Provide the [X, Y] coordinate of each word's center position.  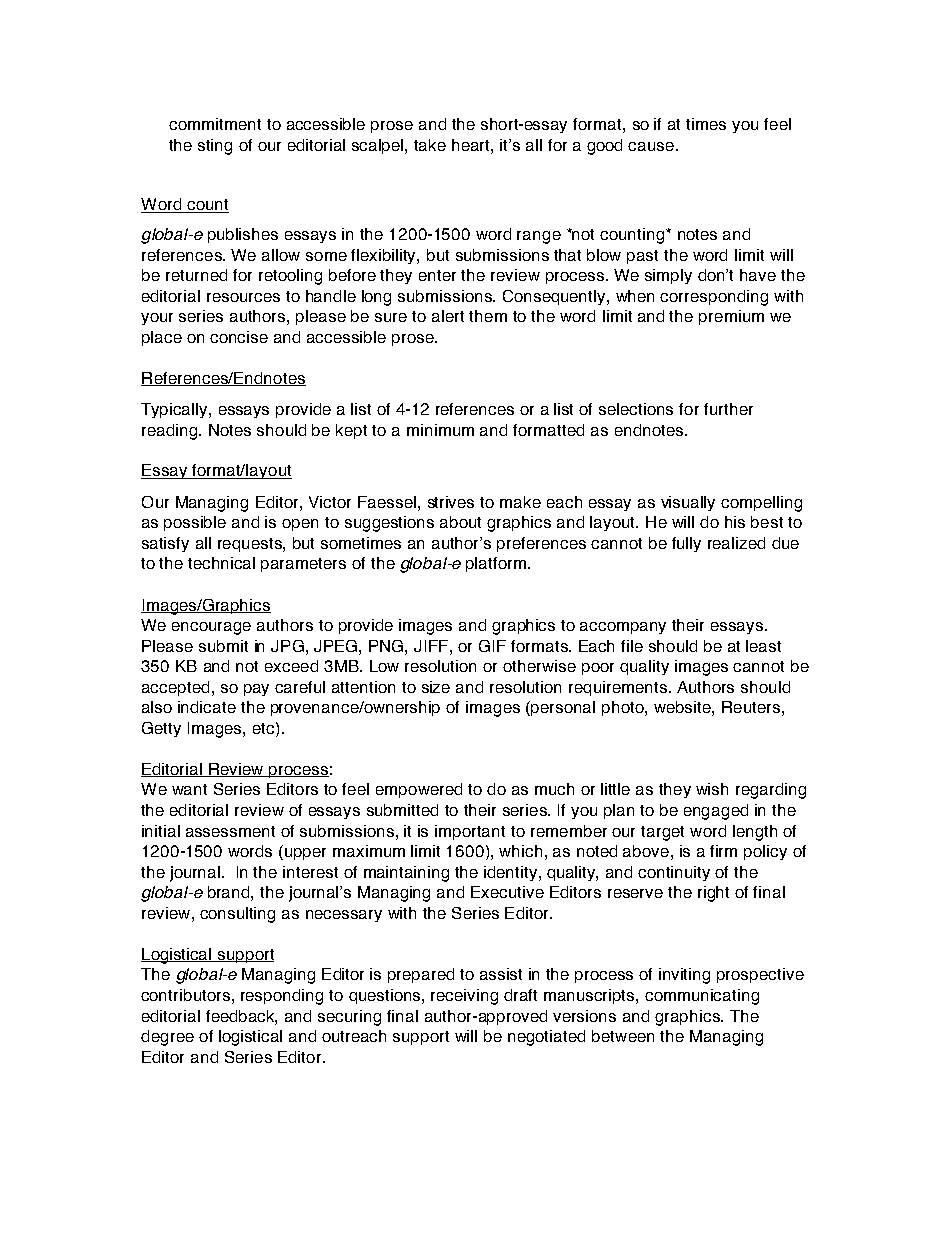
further [728, 409]
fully [686, 544]
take [430, 145]
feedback [241, 1017]
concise [239, 337]
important [470, 832]
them [488, 316]
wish [712, 789]
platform [496, 564]
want [189, 789]
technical [221, 563]
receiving [464, 997]
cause [651, 146]
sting [215, 147]
